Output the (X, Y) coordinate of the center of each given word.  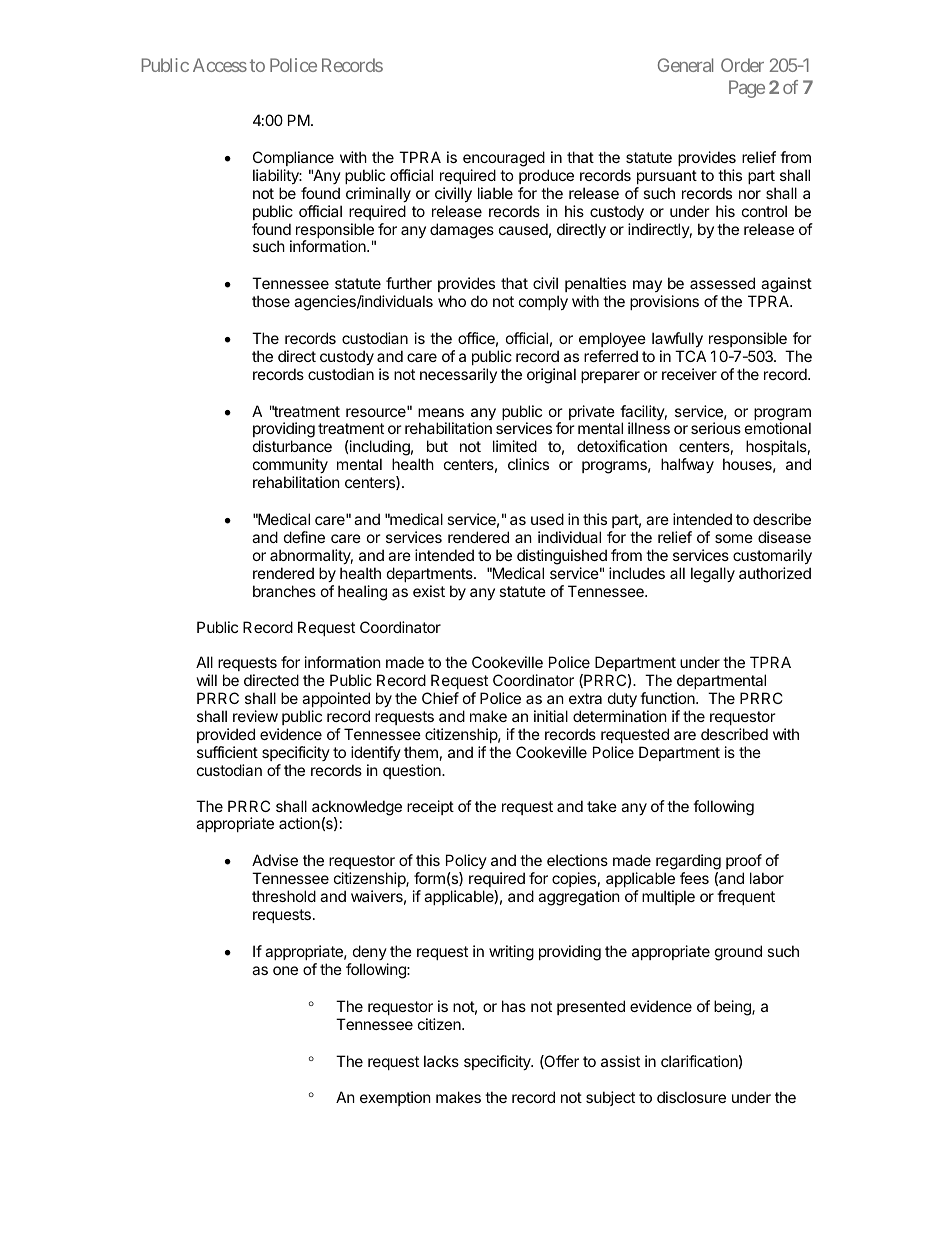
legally (713, 575)
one (285, 970)
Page (747, 89)
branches (284, 591)
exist (429, 591)
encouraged (504, 159)
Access (220, 65)
